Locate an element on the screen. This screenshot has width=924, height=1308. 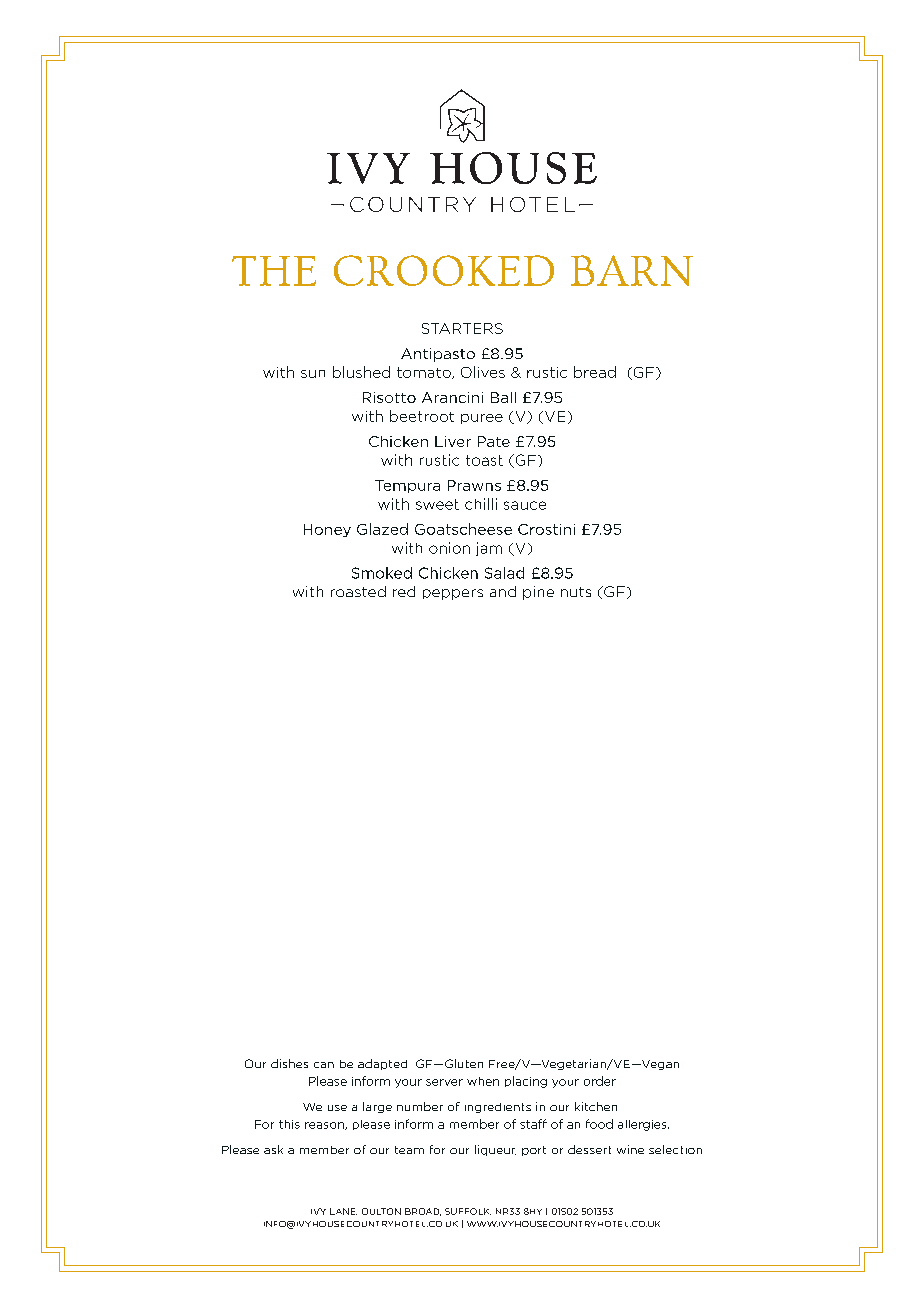
and is located at coordinates (503, 591).
